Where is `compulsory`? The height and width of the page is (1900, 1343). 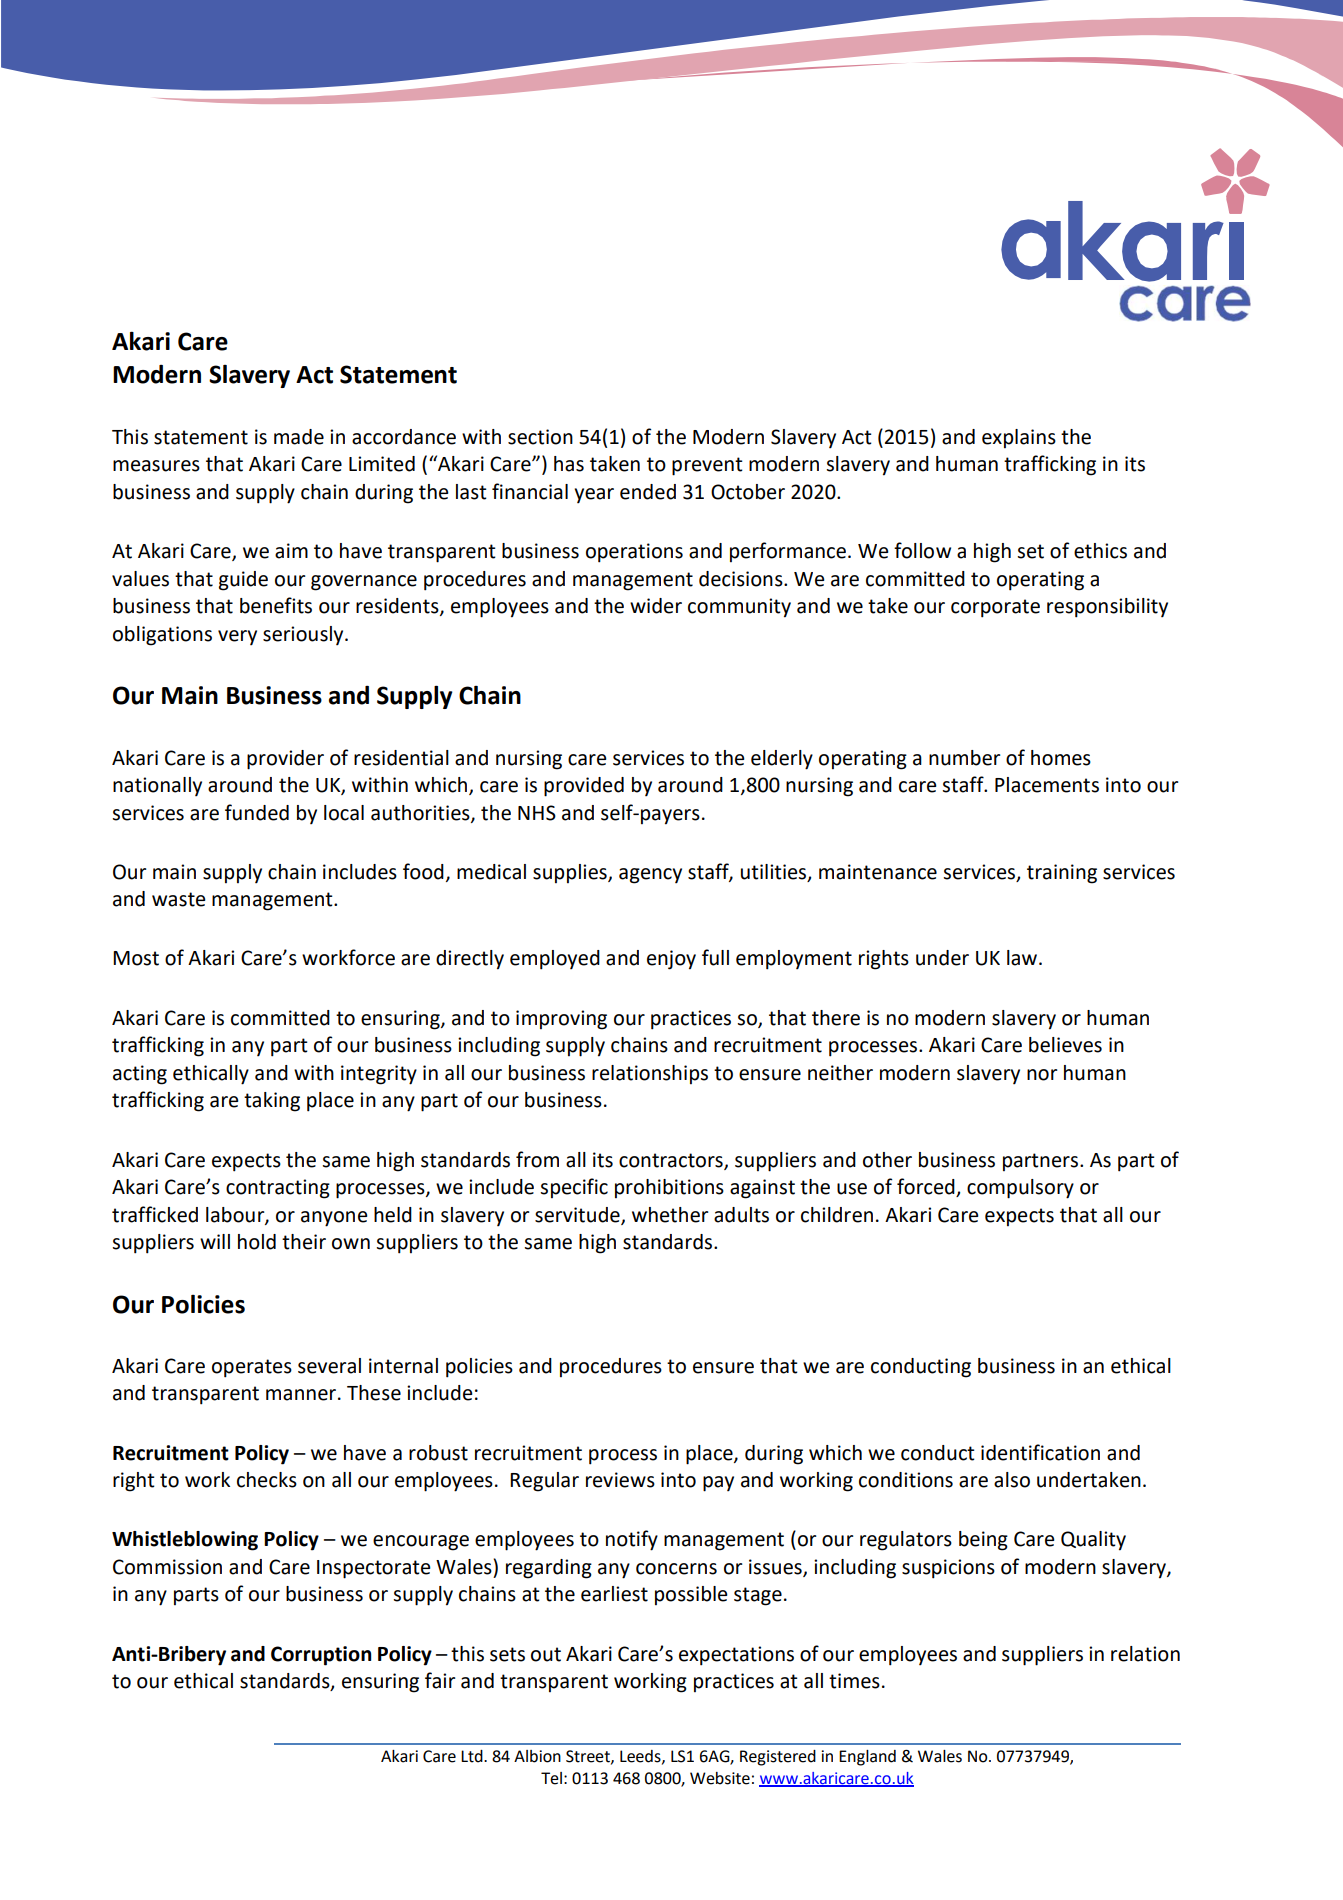 compulsory is located at coordinates (1020, 1189).
